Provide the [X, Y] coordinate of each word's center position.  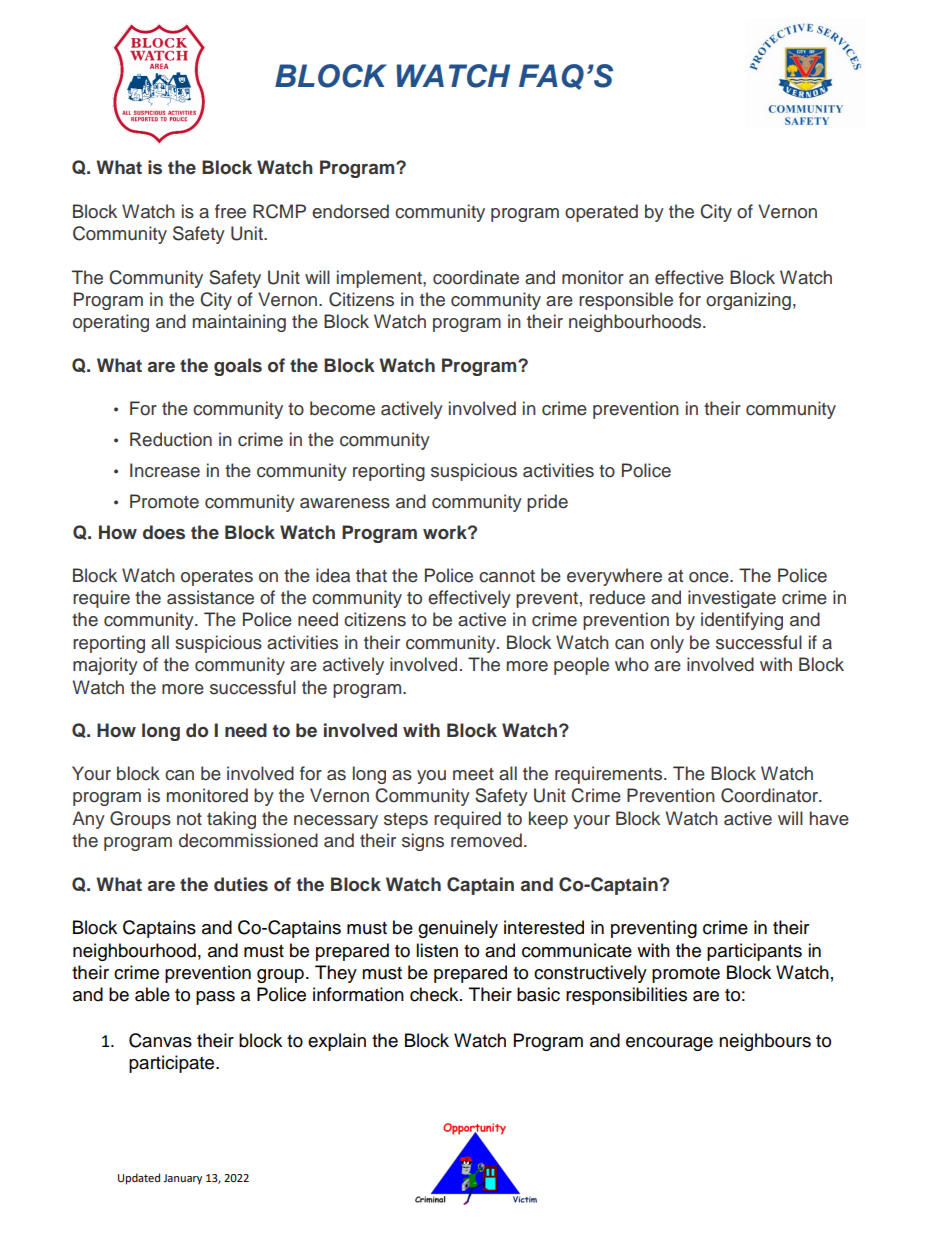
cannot [507, 576]
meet [473, 774]
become [342, 408]
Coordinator [770, 795]
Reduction [171, 439]
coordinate [476, 277]
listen [437, 950]
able [152, 994]
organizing [748, 301]
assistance [210, 597]
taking [231, 820]
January [182, 1179]
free [230, 211]
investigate [732, 599]
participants [754, 952]
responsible [626, 301]
